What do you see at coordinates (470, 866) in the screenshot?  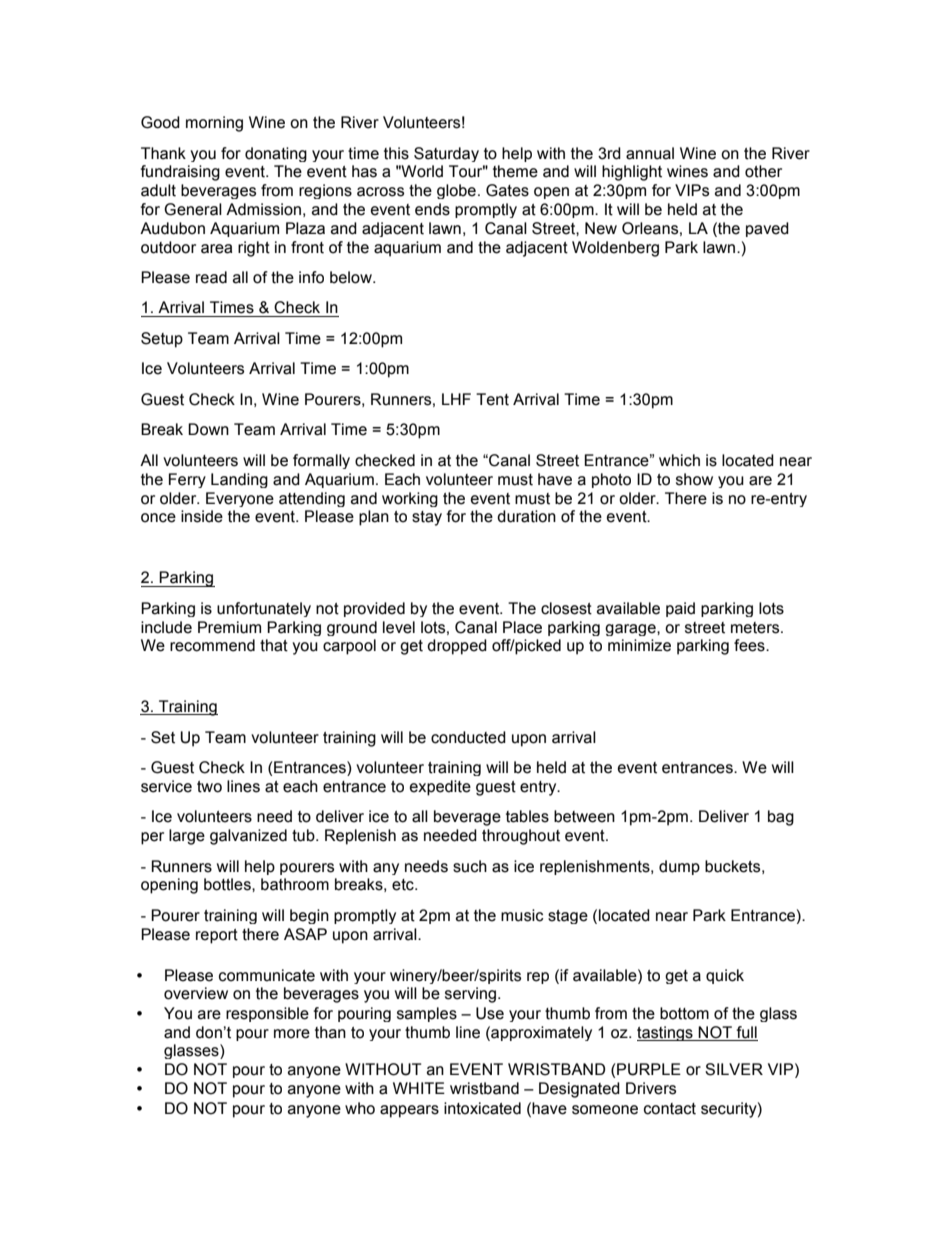 I see `such` at bounding box center [470, 866].
